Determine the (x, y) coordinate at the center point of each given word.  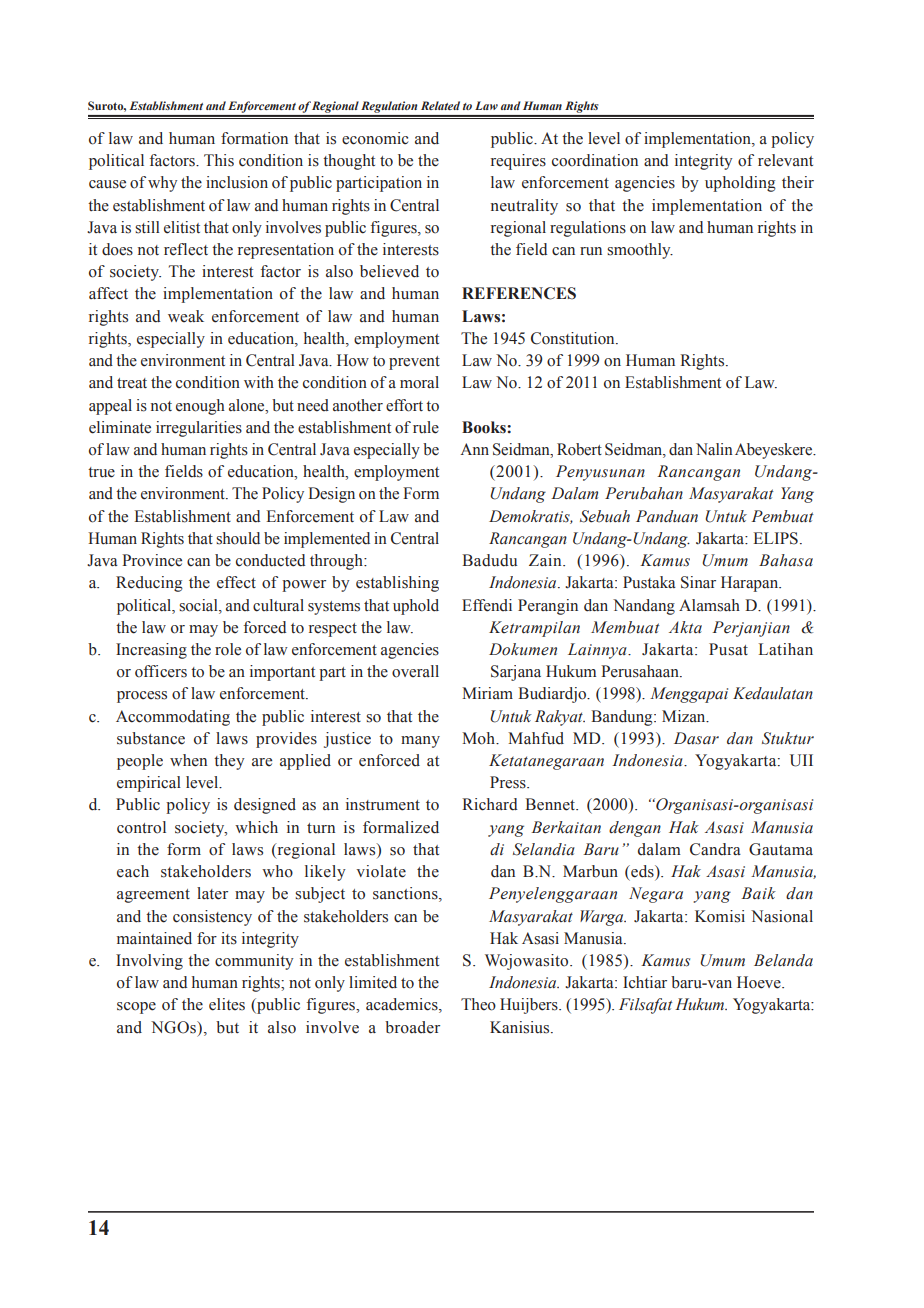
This (219, 160)
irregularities (199, 429)
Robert (579, 449)
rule (426, 427)
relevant (785, 160)
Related (440, 105)
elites (227, 1004)
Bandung (623, 718)
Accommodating (173, 718)
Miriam (487, 693)
